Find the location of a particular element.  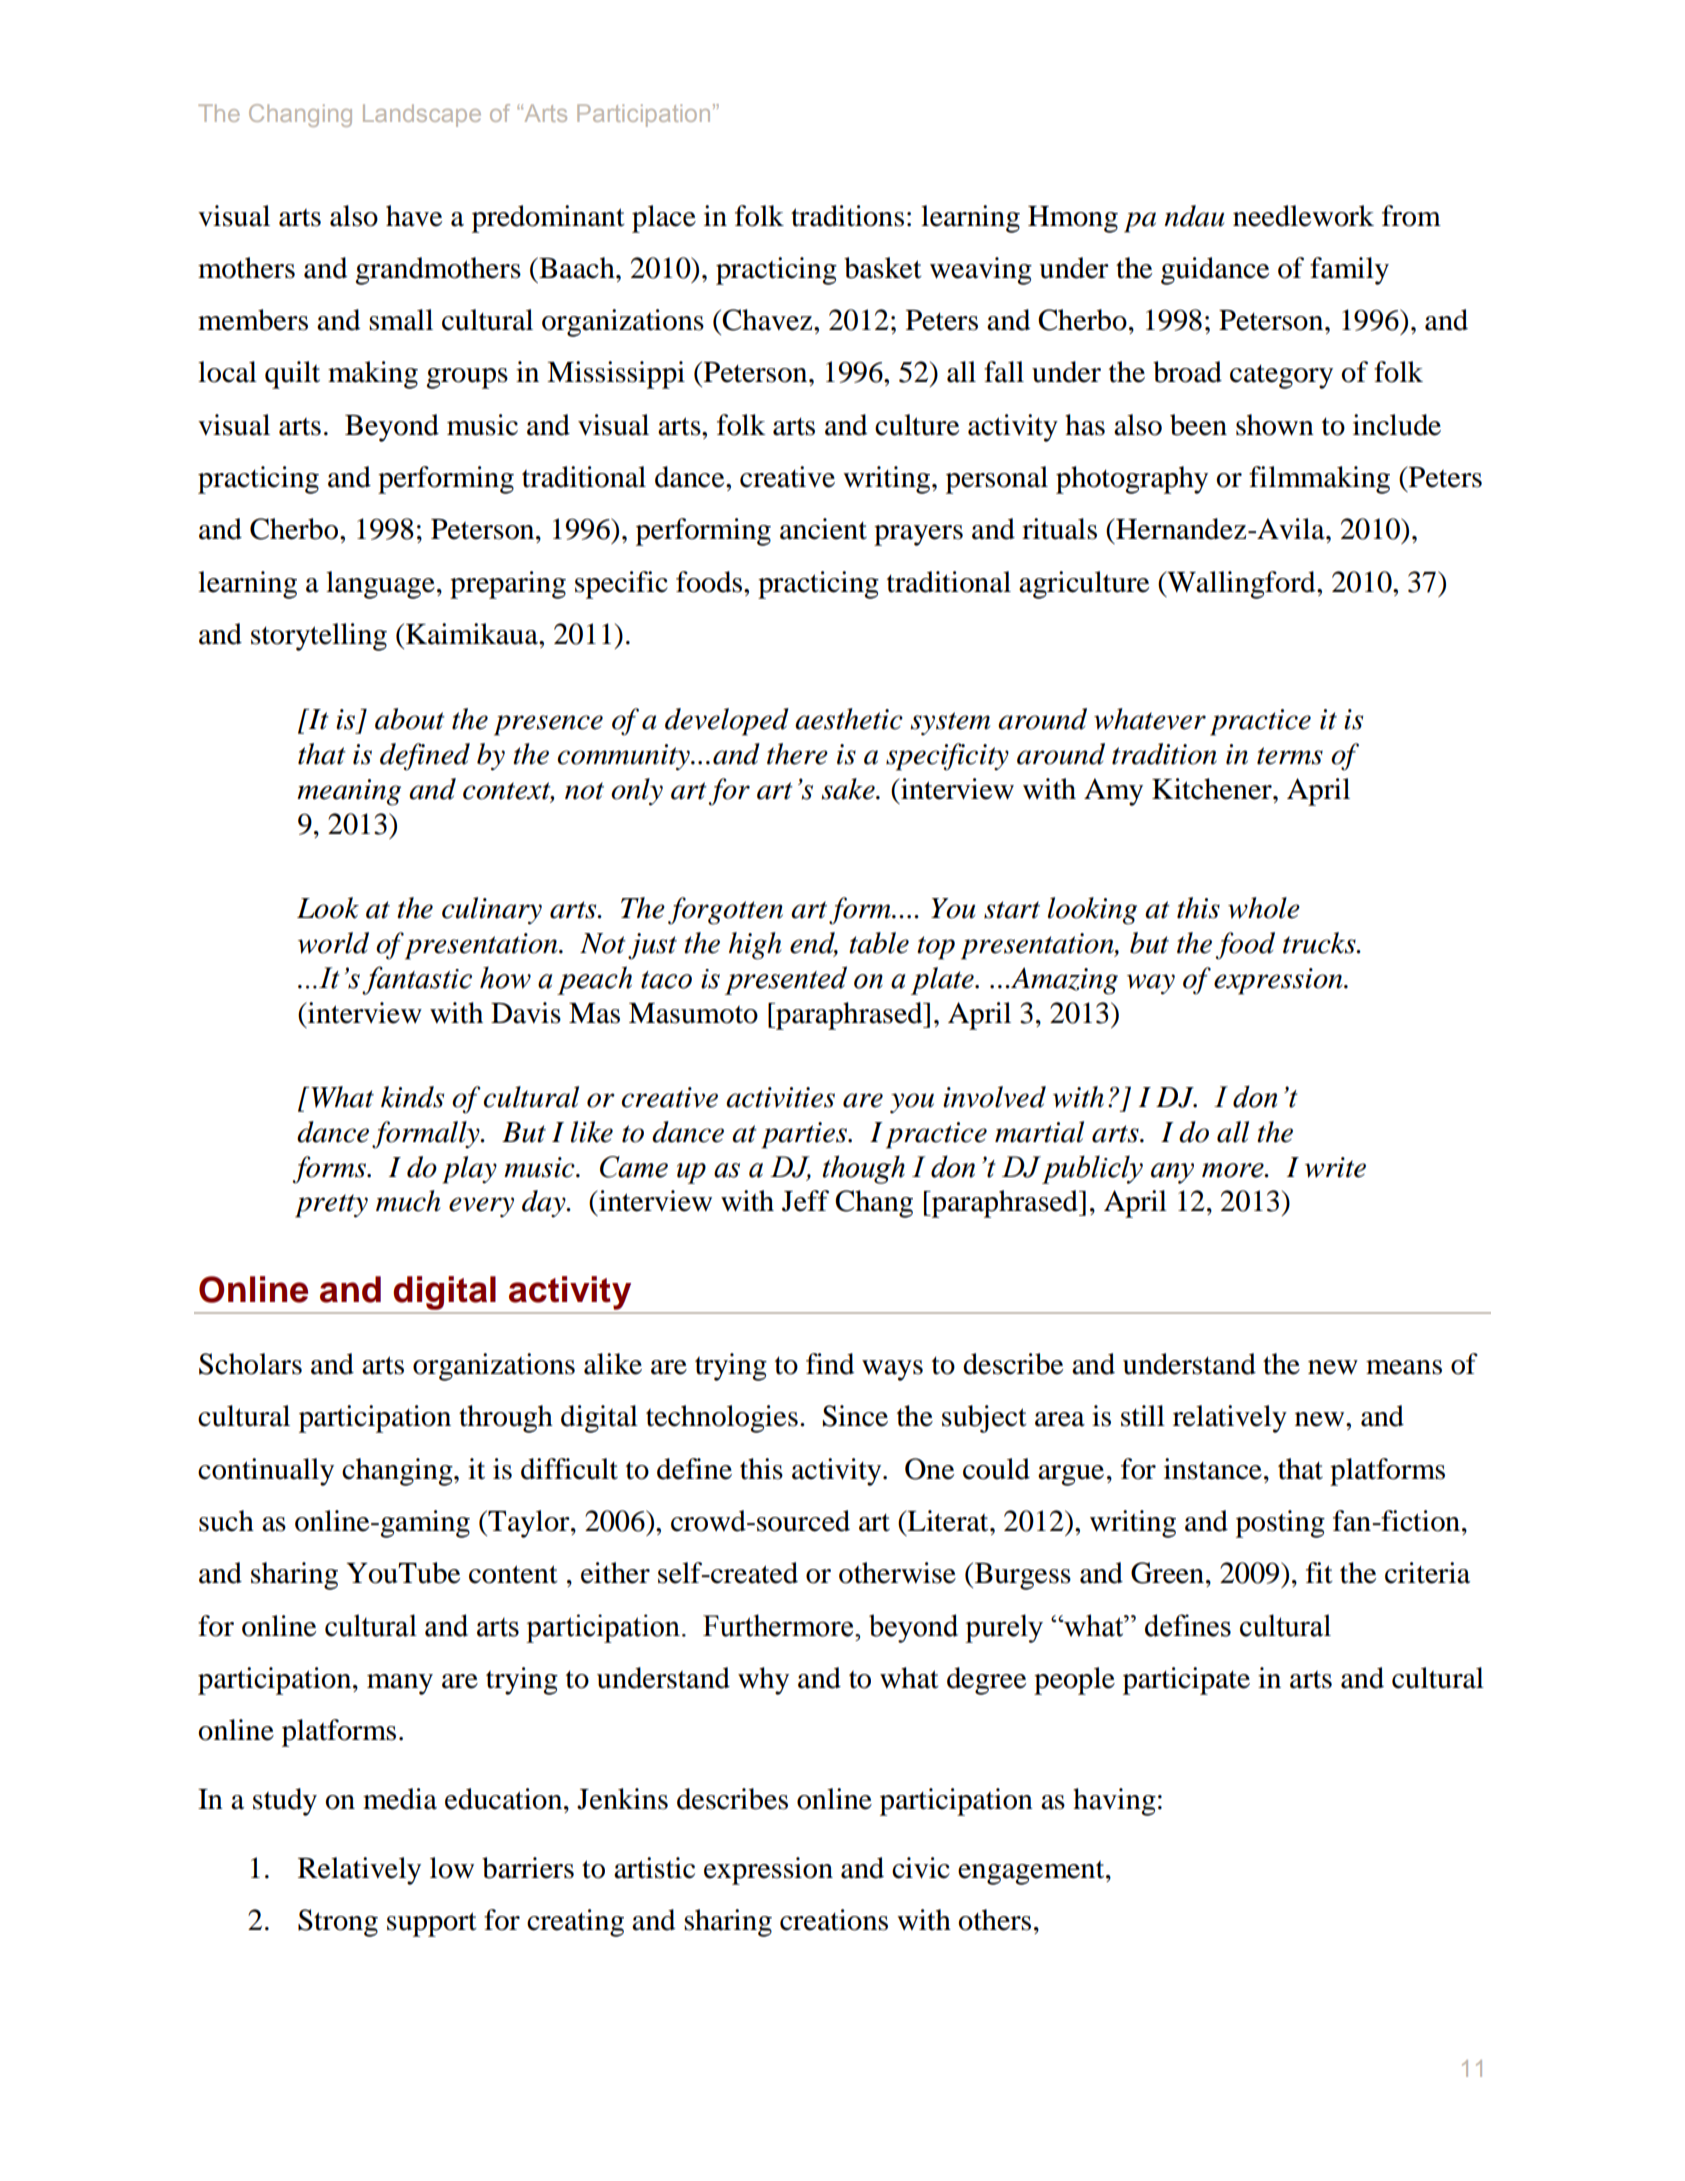

needlework is located at coordinates (1303, 216).
